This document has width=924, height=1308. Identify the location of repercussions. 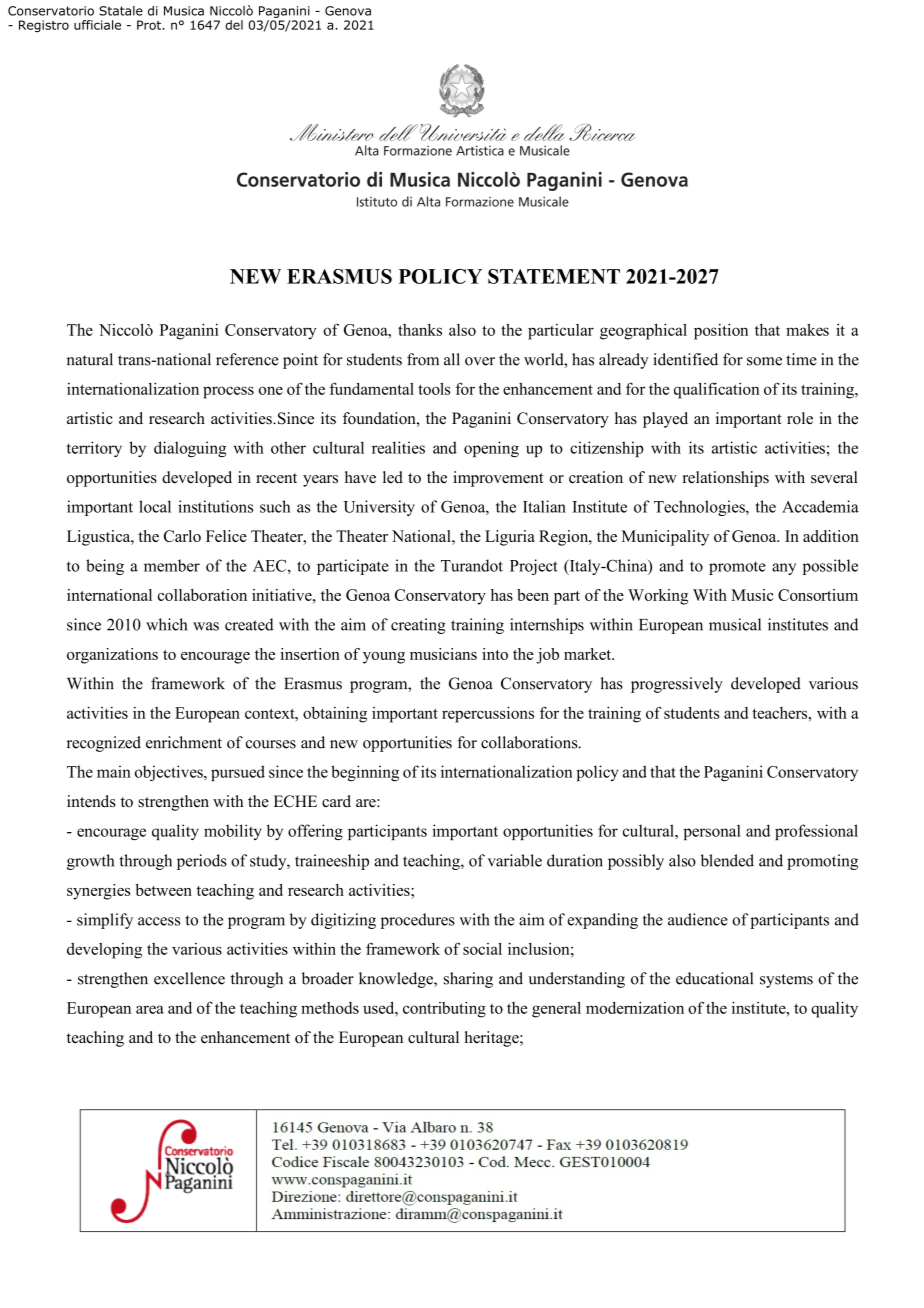
(488, 714).
